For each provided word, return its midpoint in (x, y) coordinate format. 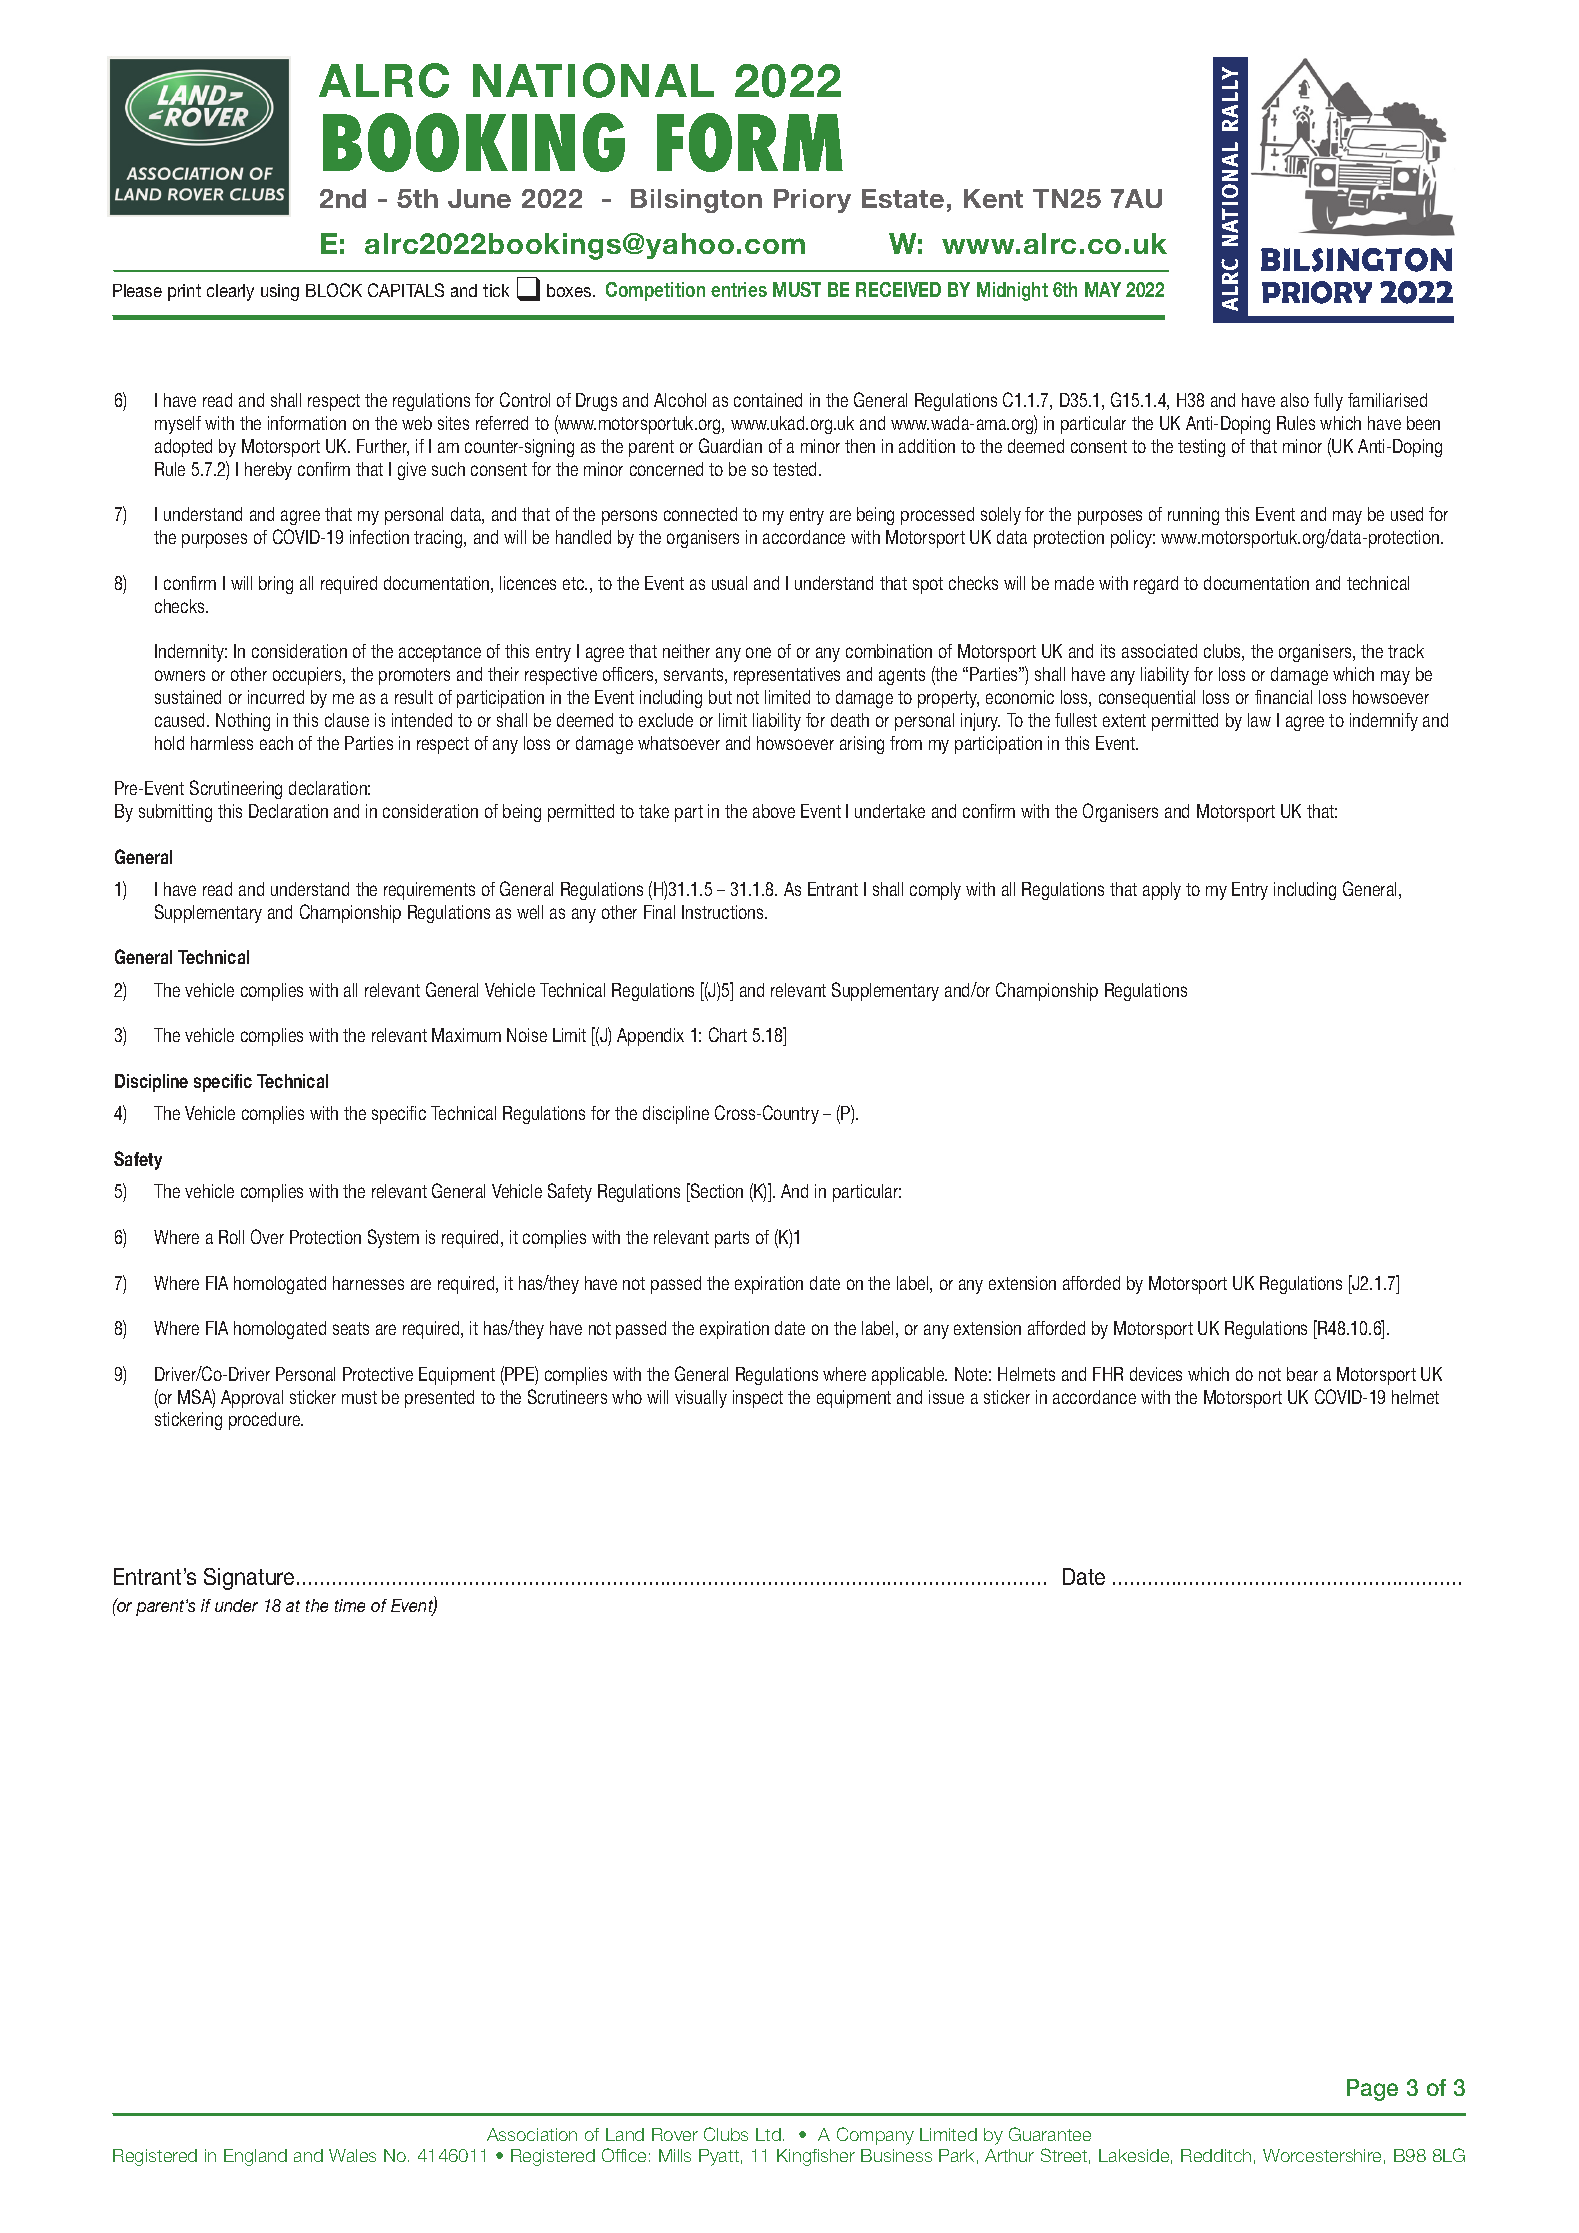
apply (1162, 891)
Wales (352, 2155)
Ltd (768, 2134)
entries (739, 289)
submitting (175, 813)
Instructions (724, 912)
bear (1302, 1374)
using (280, 292)
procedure (266, 1421)
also (1295, 400)
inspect (758, 1399)
